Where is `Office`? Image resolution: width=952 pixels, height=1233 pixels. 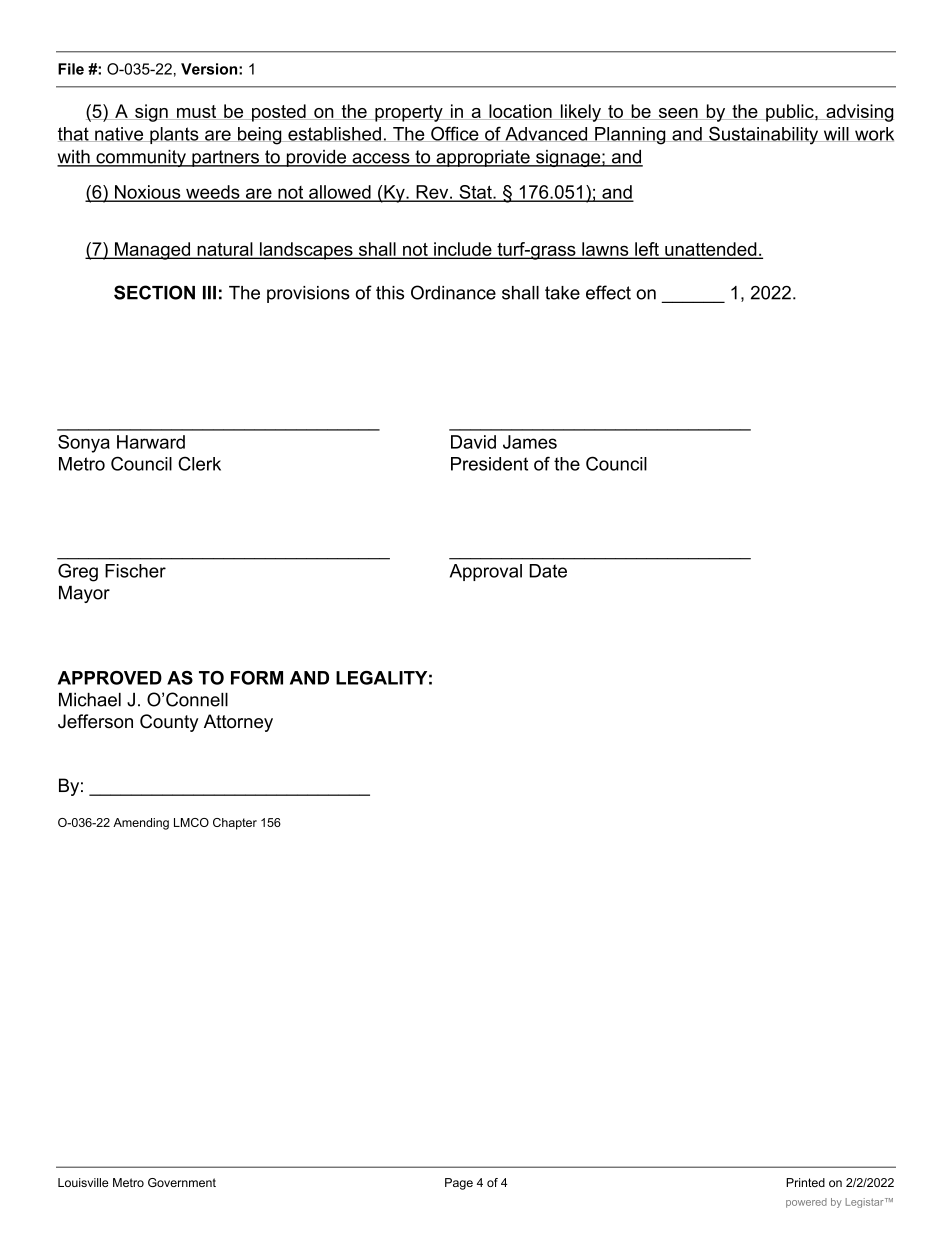 Office is located at coordinates (455, 134).
